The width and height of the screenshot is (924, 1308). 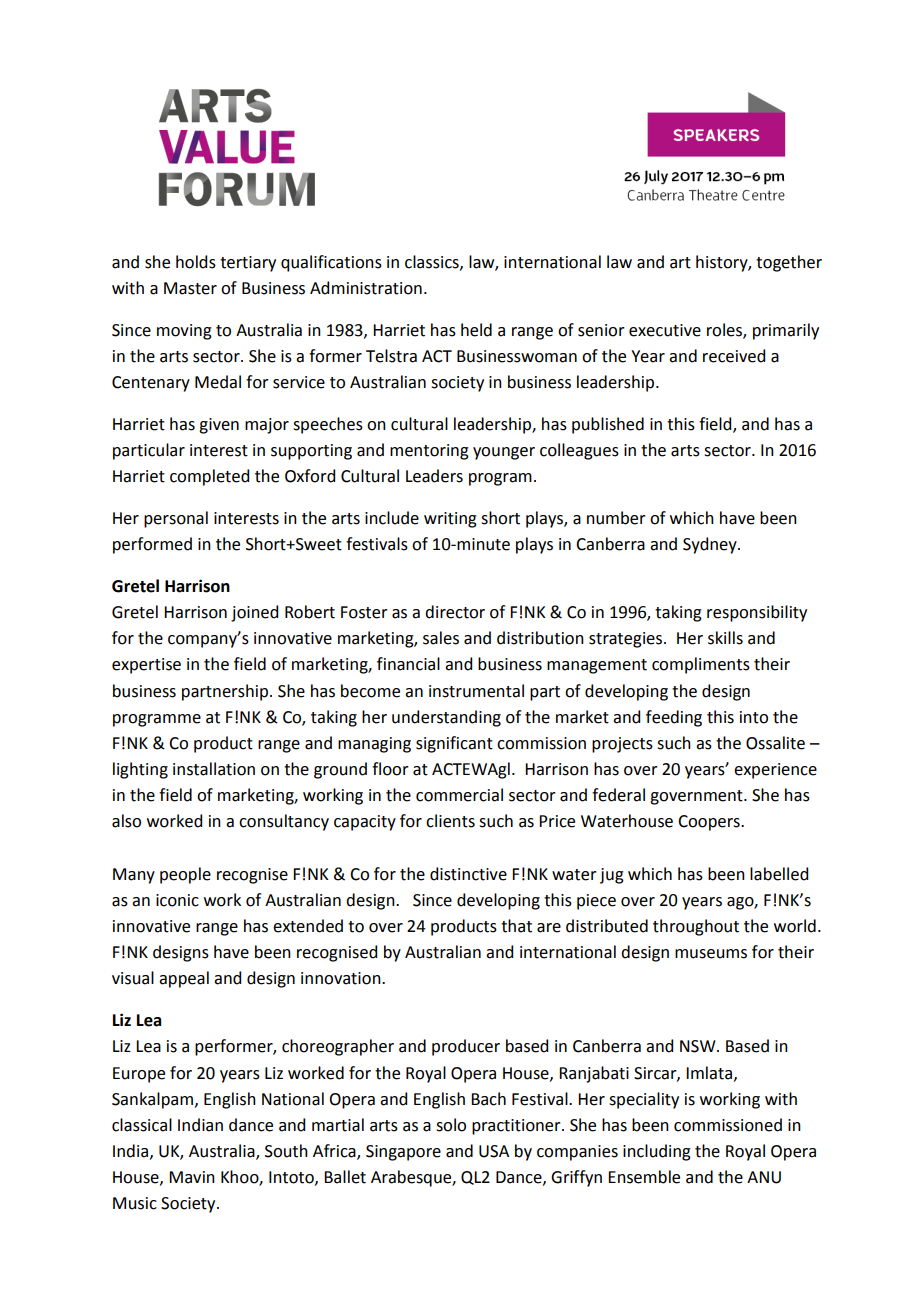 I want to click on joined, so click(x=254, y=613).
